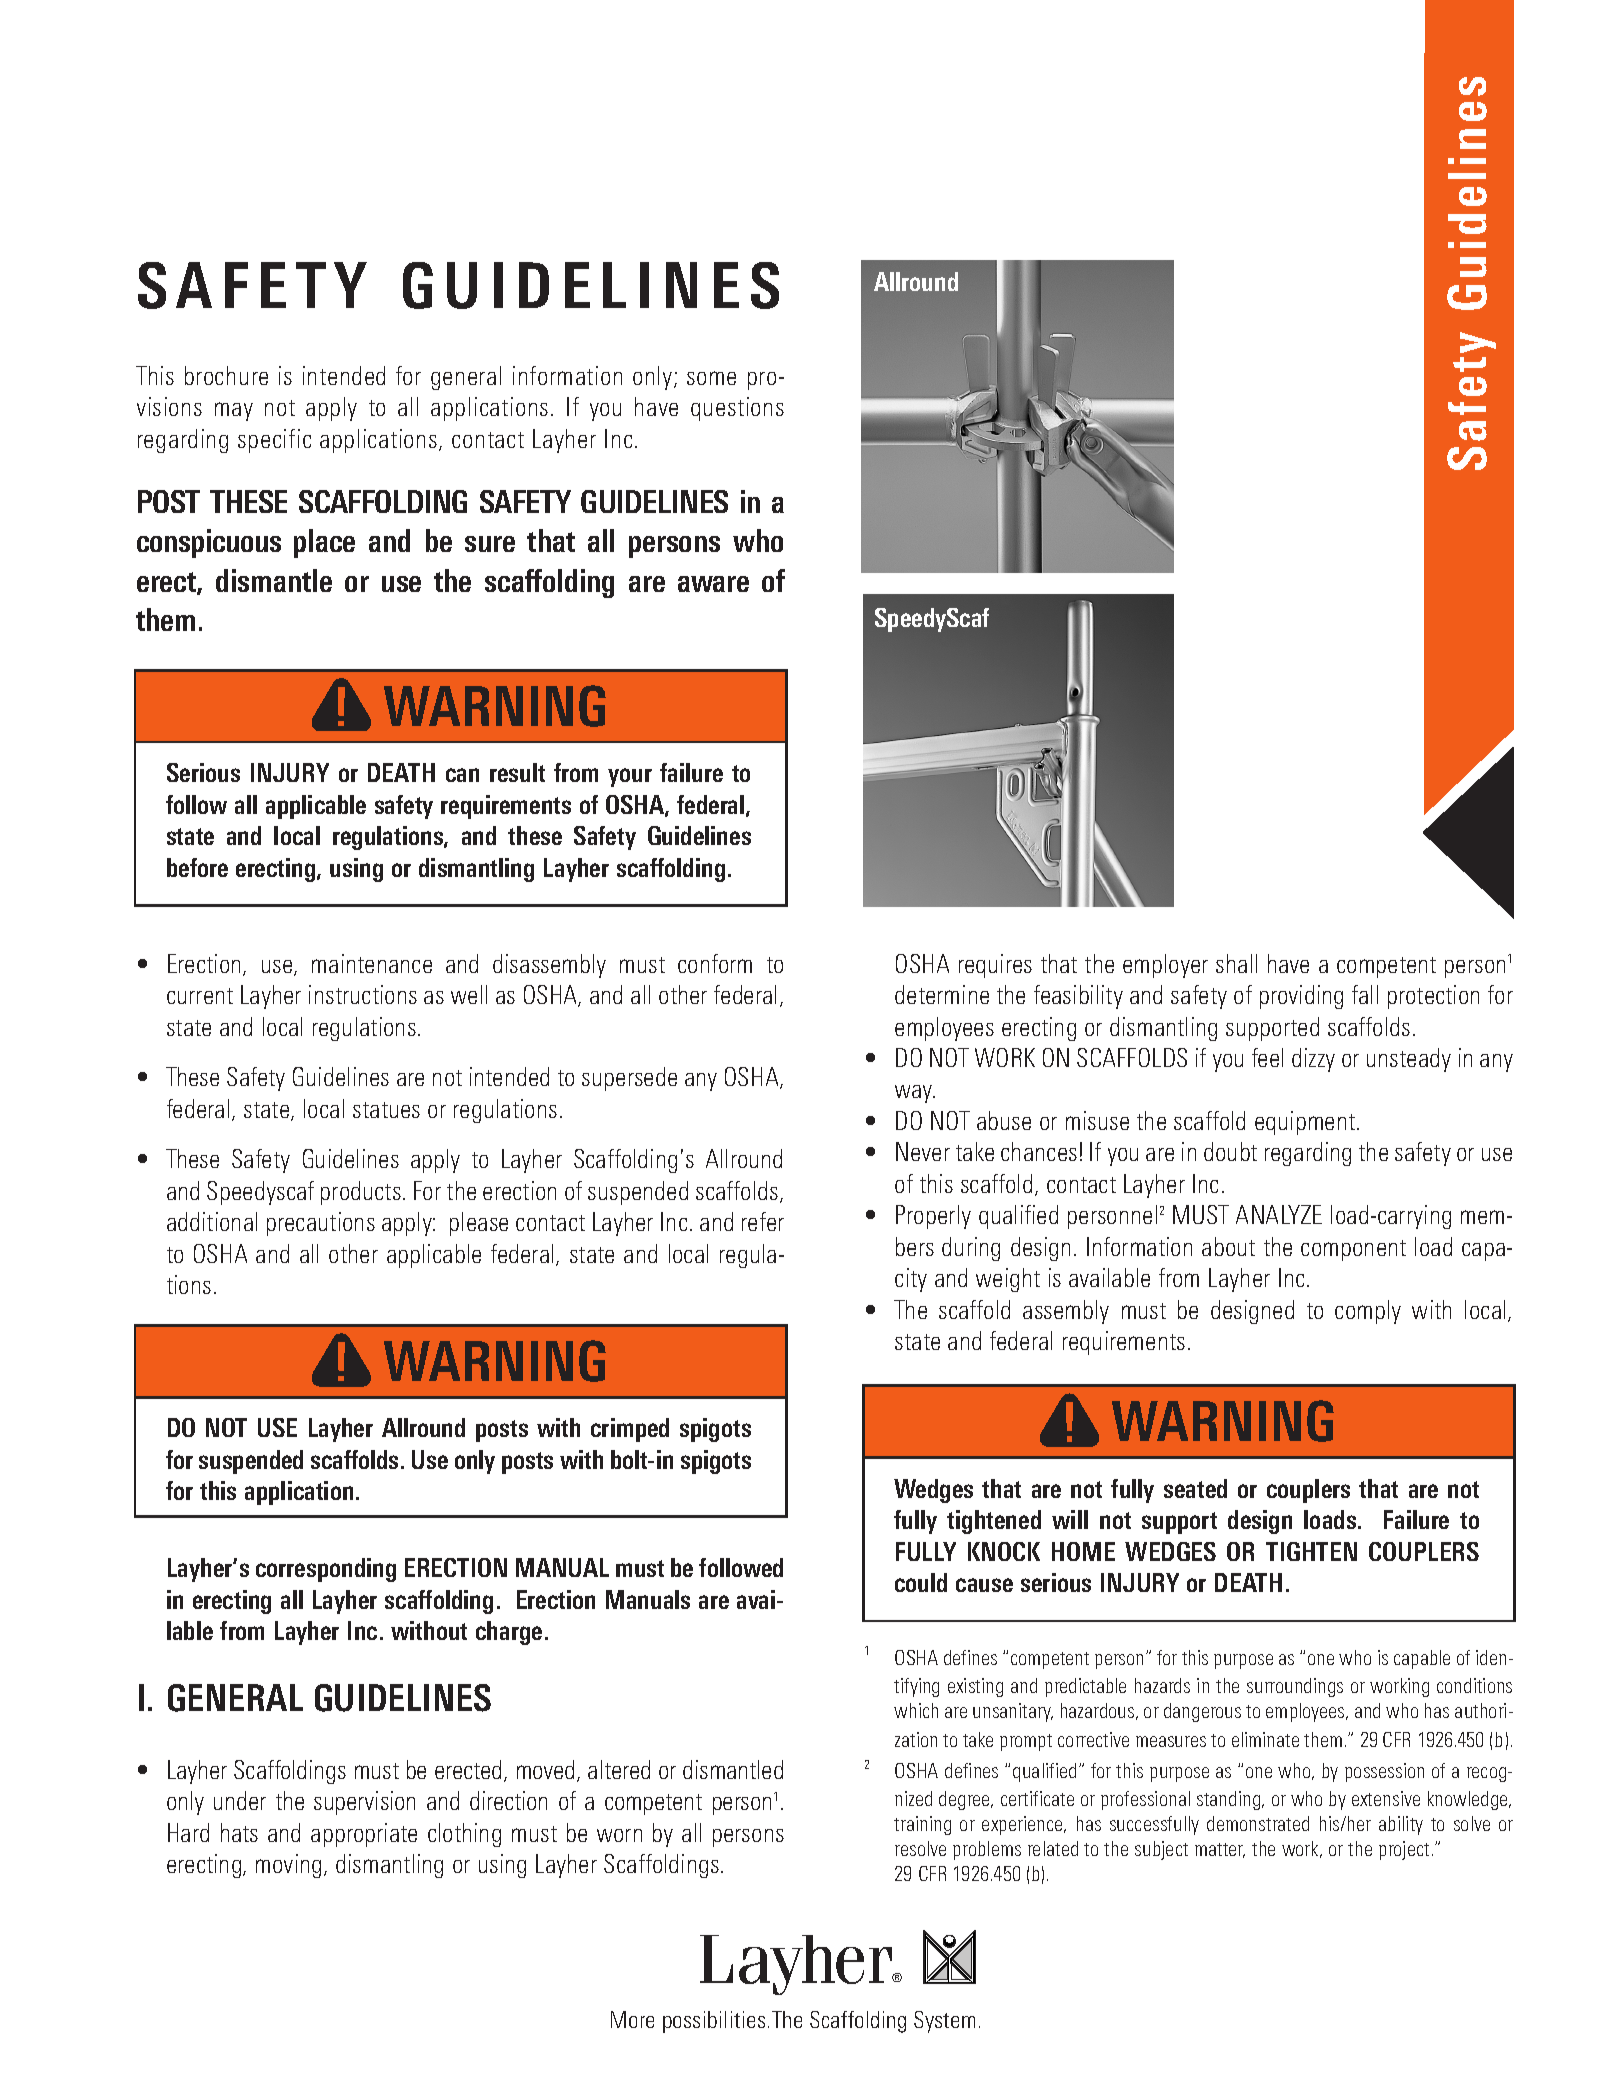 The width and height of the screenshot is (1605, 2077). Describe the element at coordinates (1236, 963) in the screenshot. I see `shall` at that location.
